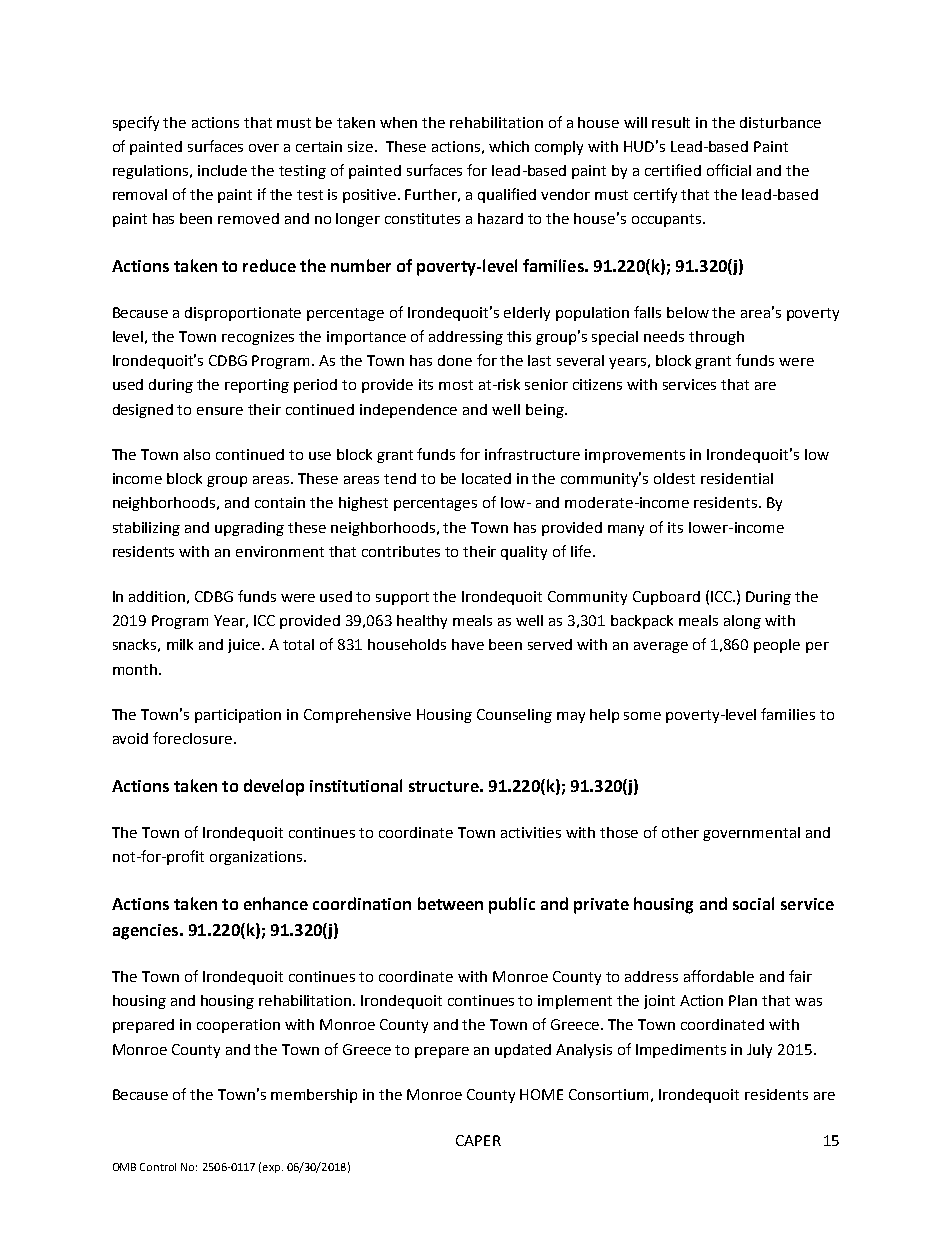  I want to click on CAPER, so click(478, 1140).
